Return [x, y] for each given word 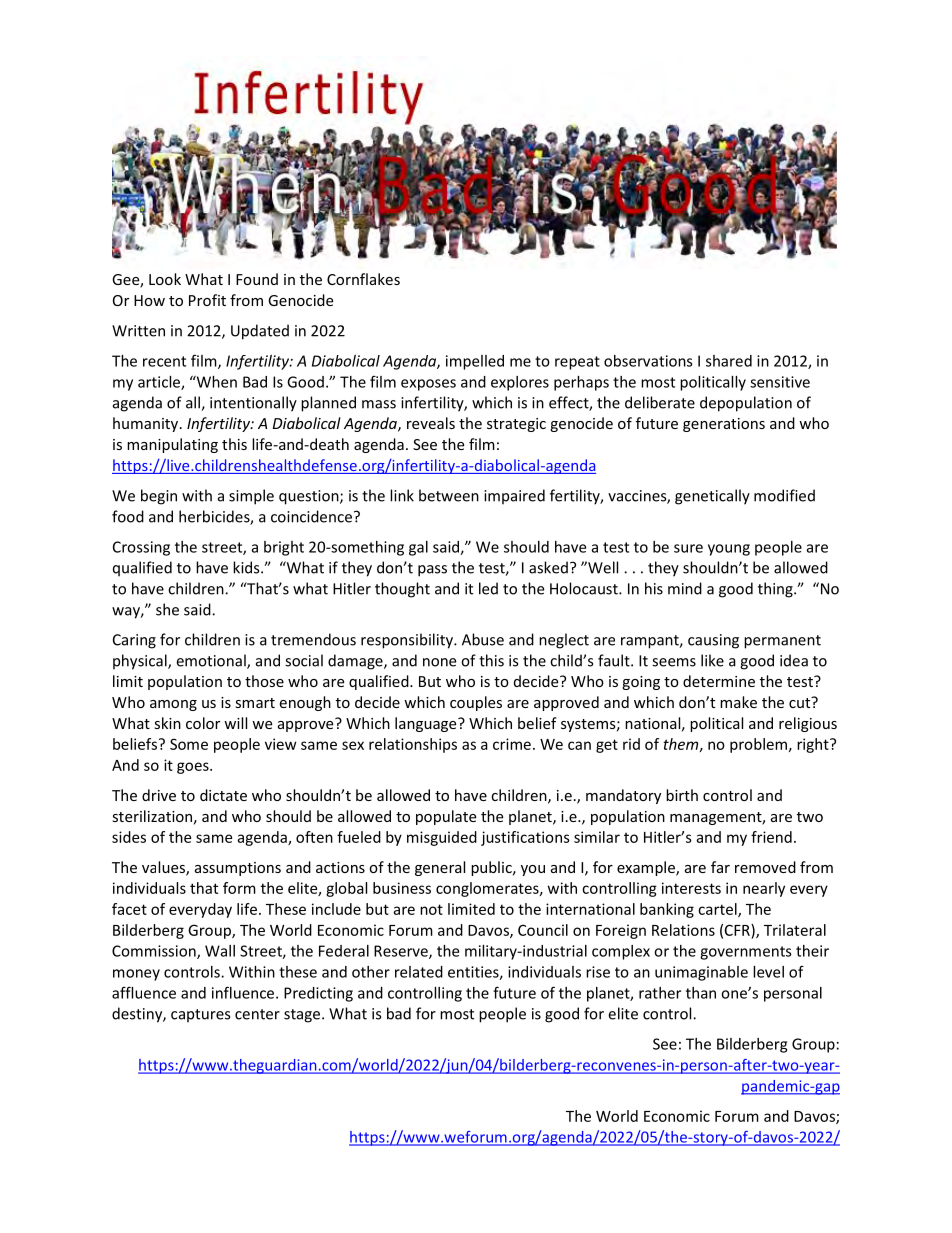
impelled [475, 362]
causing [713, 641]
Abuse [483, 639]
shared [729, 361]
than [701, 993]
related [419, 972]
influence [244, 992]
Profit [207, 300]
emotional [212, 661]
